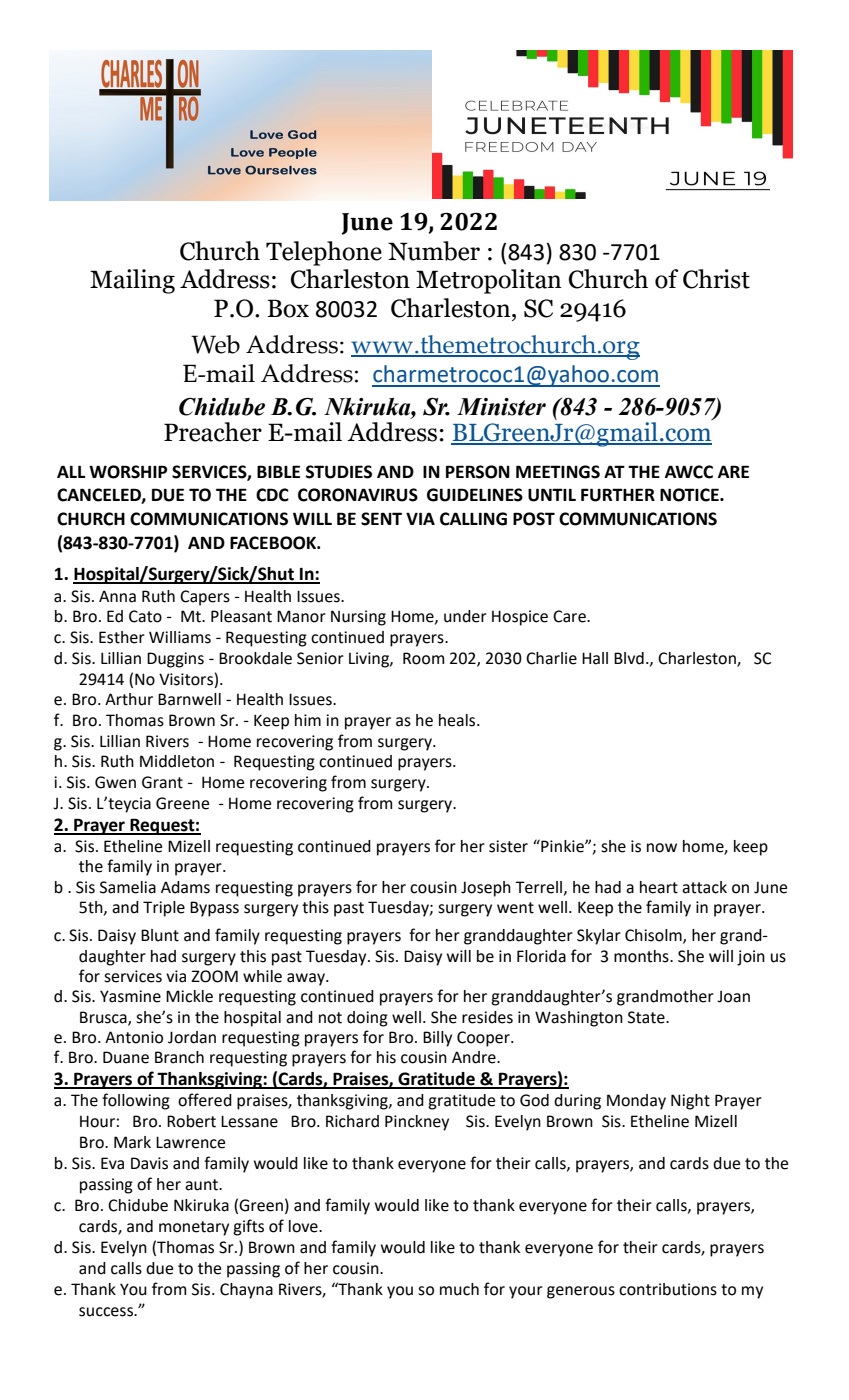 This screenshot has height=1400, width=849. Describe the element at coordinates (160, 935) in the screenshot. I see `Blunt` at that location.
